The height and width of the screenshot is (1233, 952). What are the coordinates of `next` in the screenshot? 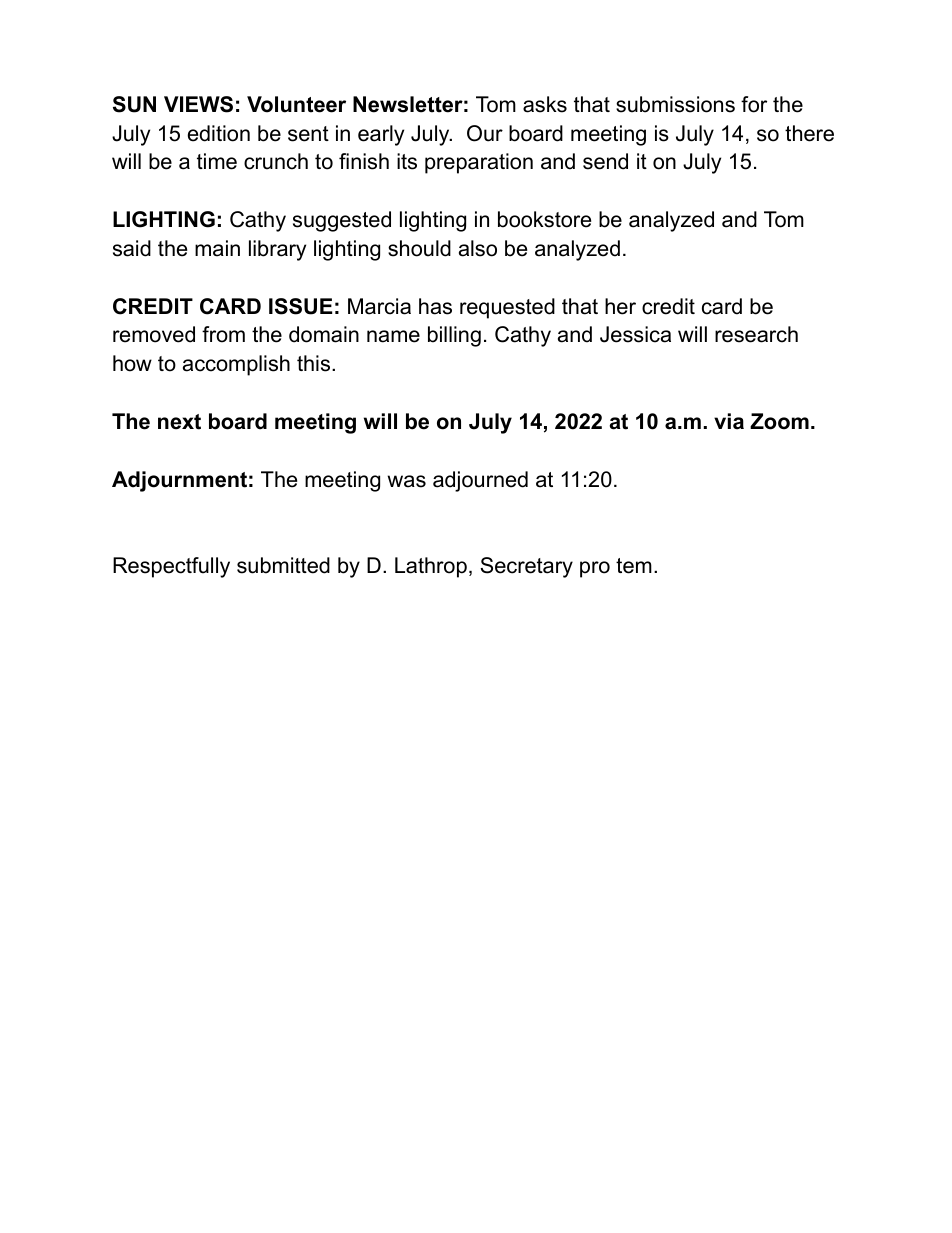 It's located at (179, 422).
